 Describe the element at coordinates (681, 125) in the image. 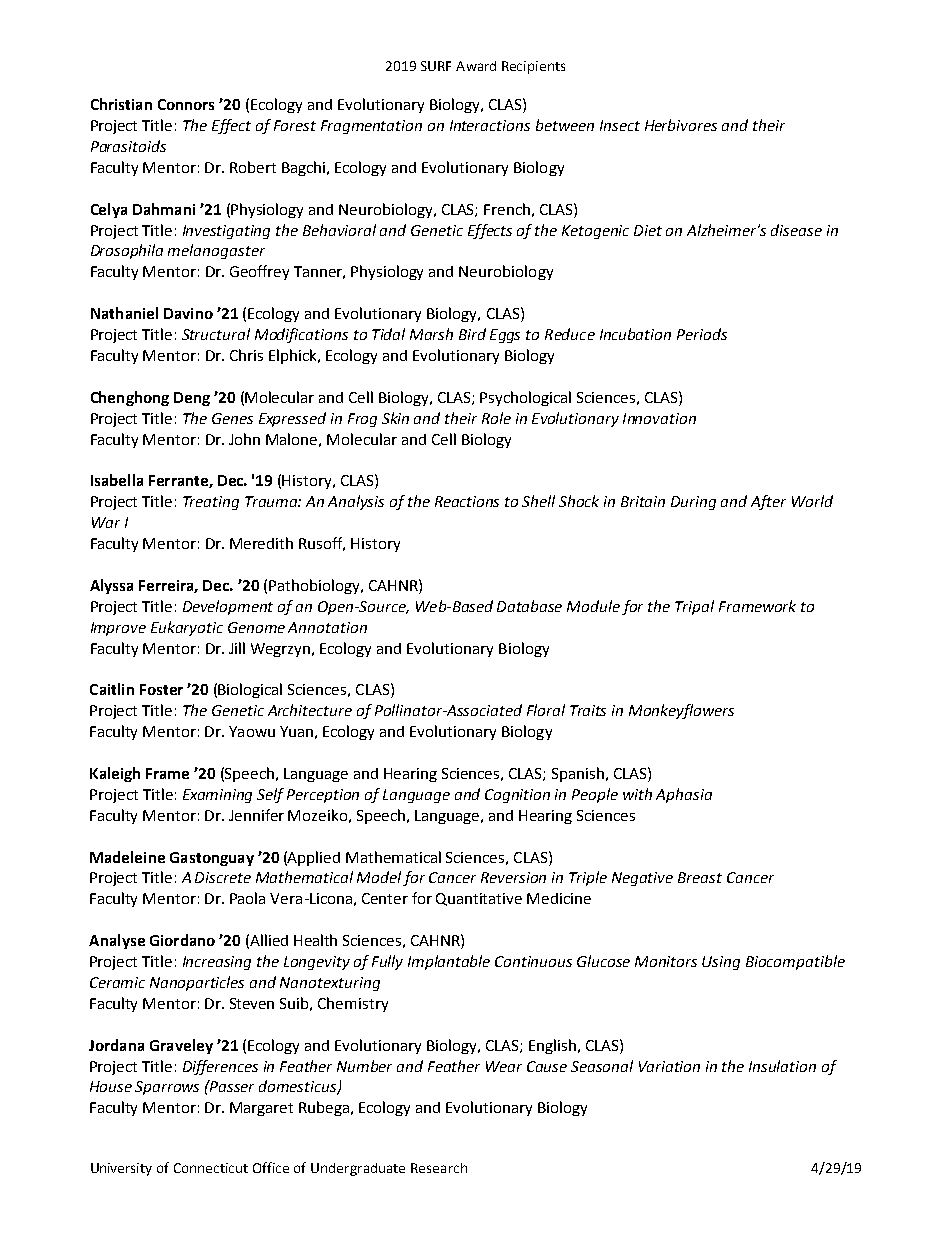

I see `Herbivores` at that location.
